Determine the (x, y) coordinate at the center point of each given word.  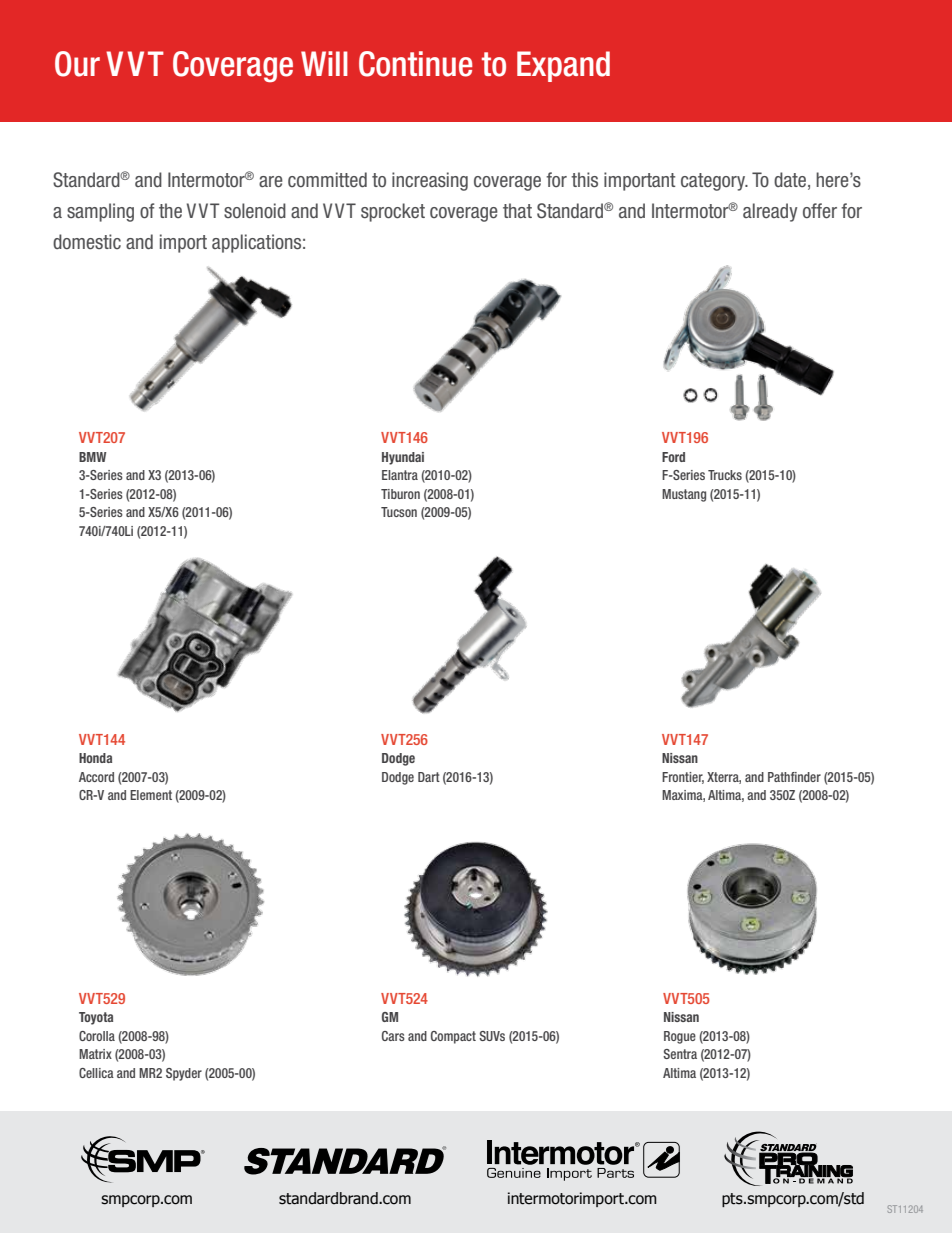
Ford (673, 457)
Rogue (680, 1037)
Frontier (683, 778)
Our (77, 64)
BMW (92, 457)
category (714, 182)
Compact (453, 1037)
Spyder (184, 1074)
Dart (429, 777)
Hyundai (403, 458)
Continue (415, 64)
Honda (95, 758)
